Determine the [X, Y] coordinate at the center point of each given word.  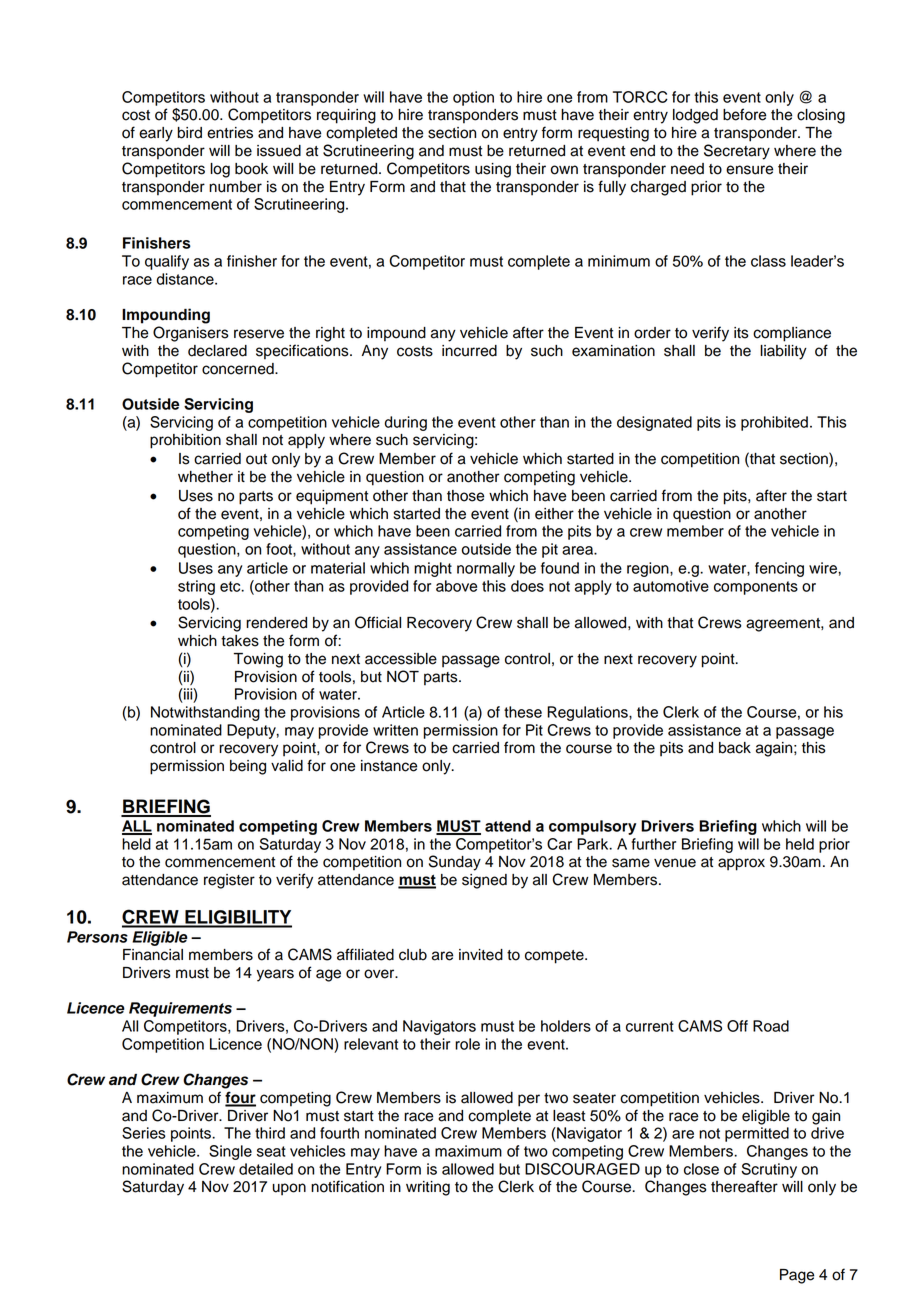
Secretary [737, 152]
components [756, 588]
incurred [469, 351]
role [467, 1044]
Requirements [180, 1009]
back [735, 748]
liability [783, 352]
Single [230, 1152]
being [248, 767]
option [473, 98]
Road [771, 1026]
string [196, 587]
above [456, 586]
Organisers [191, 334]
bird [190, 133]
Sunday [455, 863]
